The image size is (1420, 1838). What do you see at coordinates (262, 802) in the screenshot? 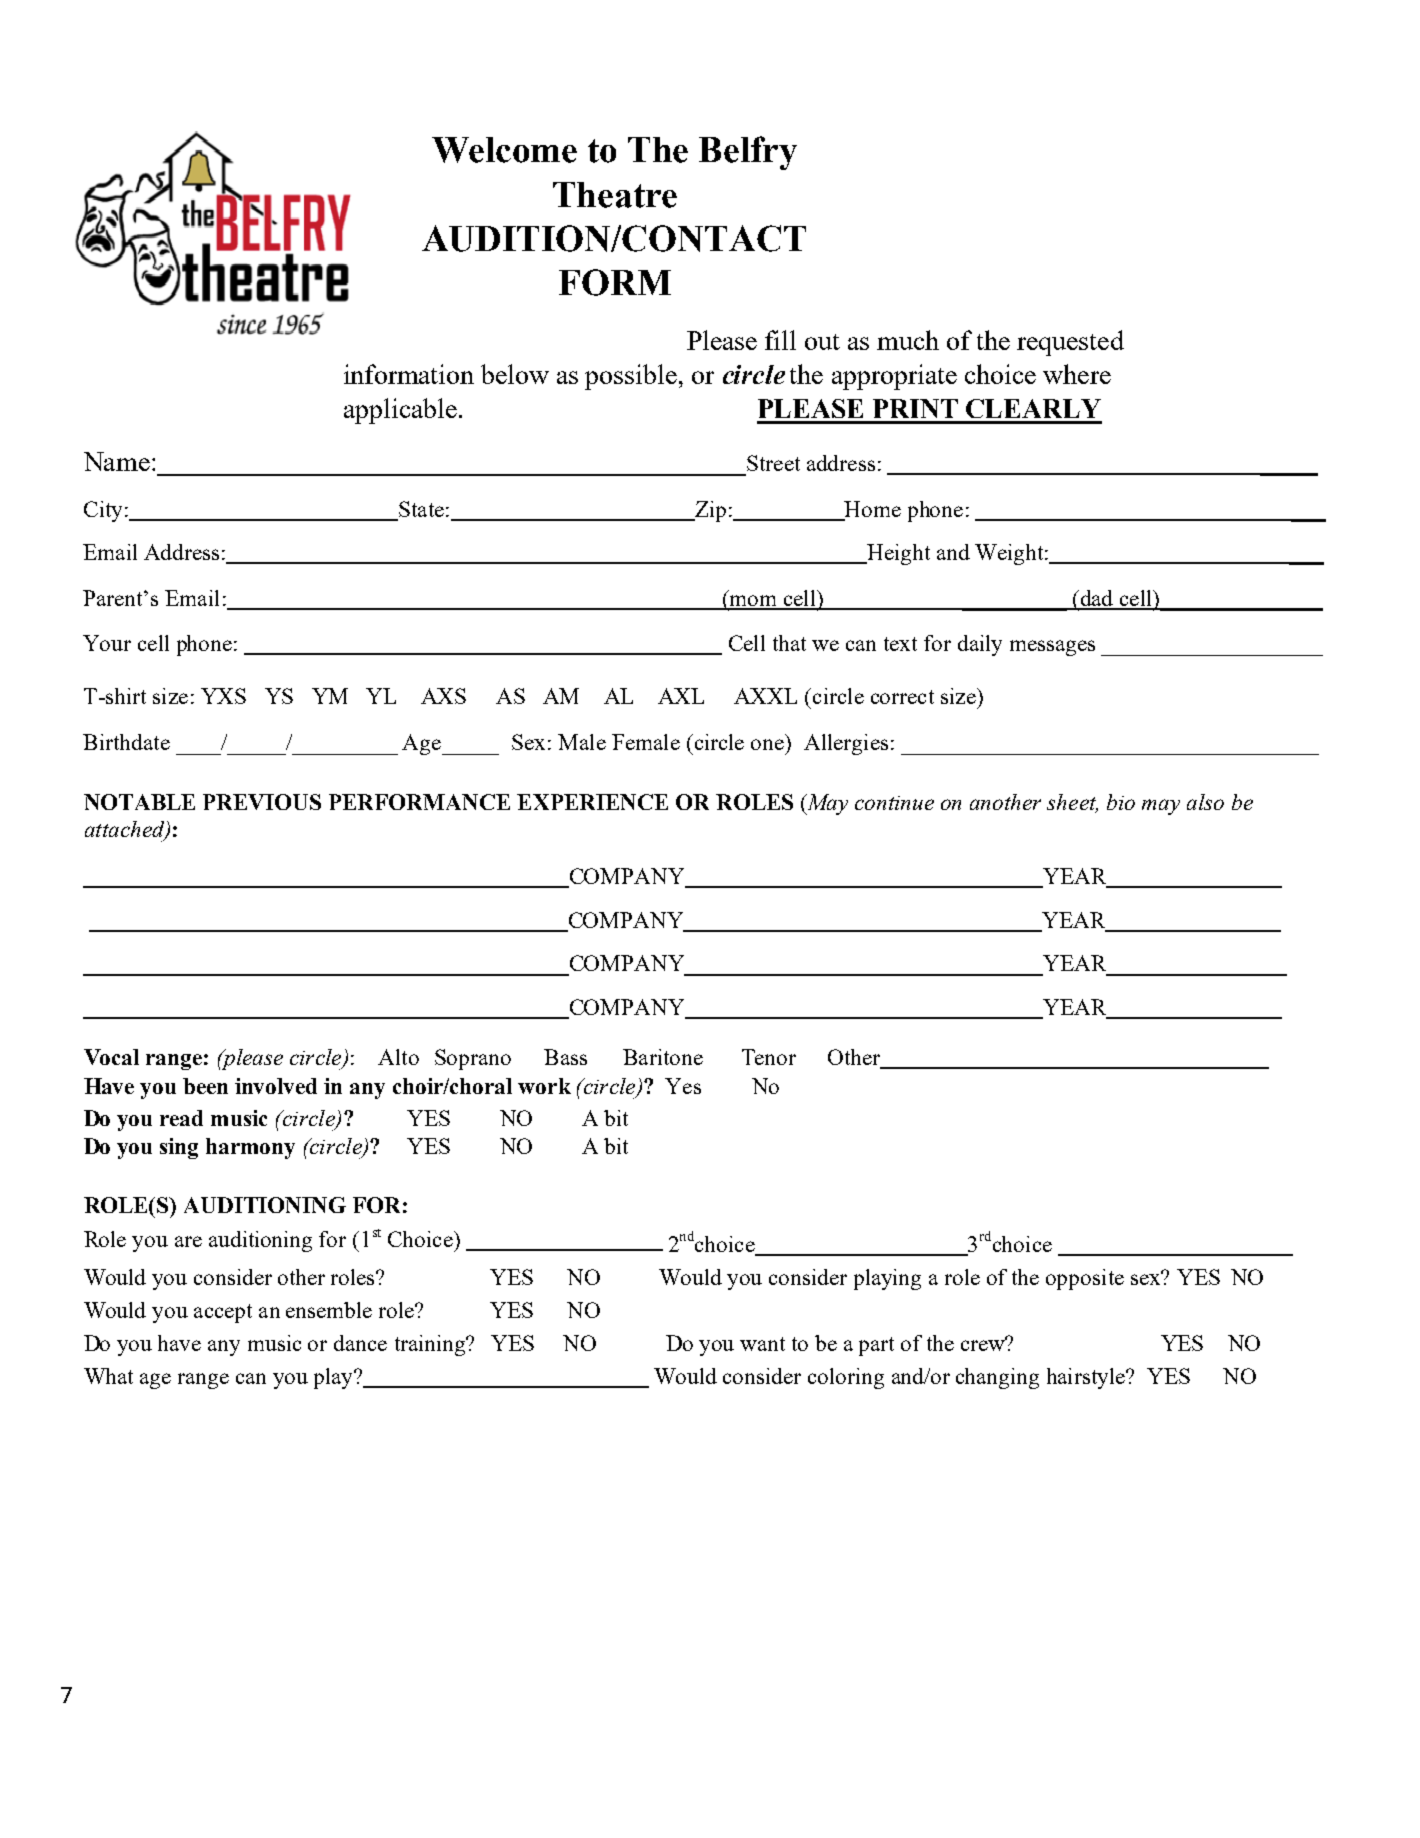
I see `PREVIOUS` at bounding box center [262, 802].
